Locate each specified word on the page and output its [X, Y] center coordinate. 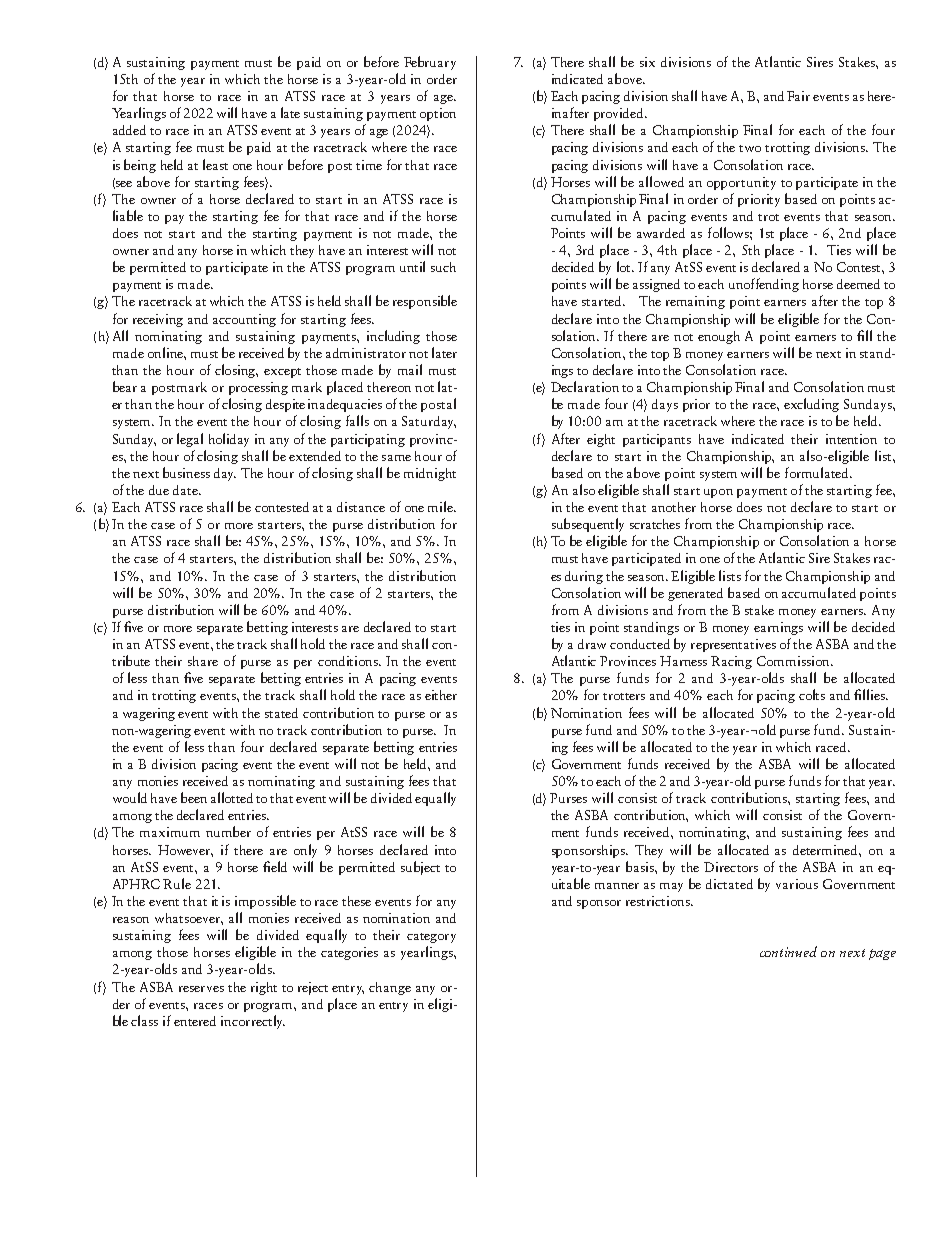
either [441, 695]
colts [812, 694]
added [129, 130]
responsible [425, 302]
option [438, 114]
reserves [201, 989]
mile [442, 506]
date [186, 490]
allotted [232, 797]
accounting [244, 320]
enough [719, 337]
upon [718, 493]
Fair [798, 96]
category [431, 938]
